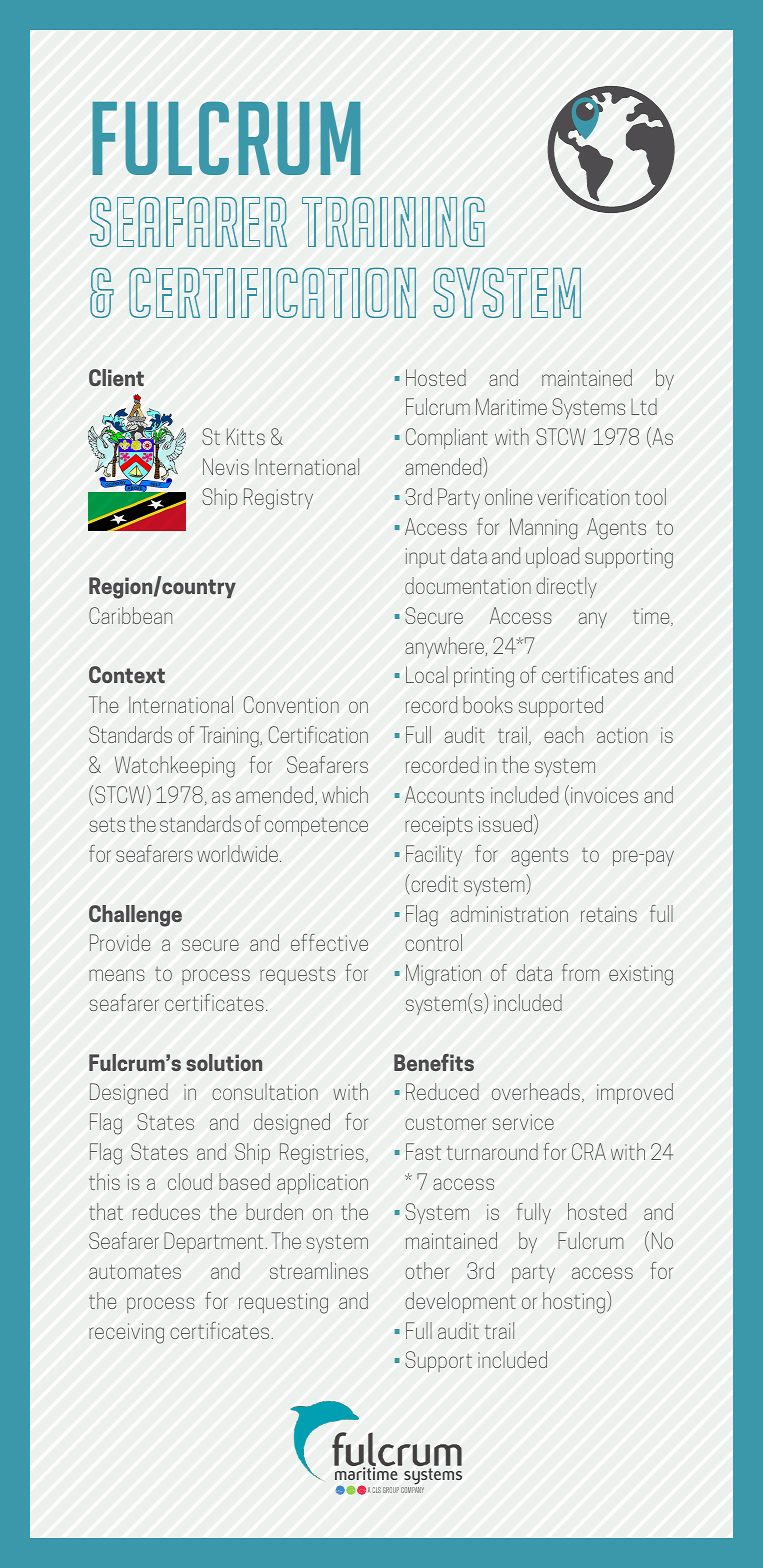  Describe the element at coordinates (589, 1151) in the screenshot. I see `CRA` at that location.
